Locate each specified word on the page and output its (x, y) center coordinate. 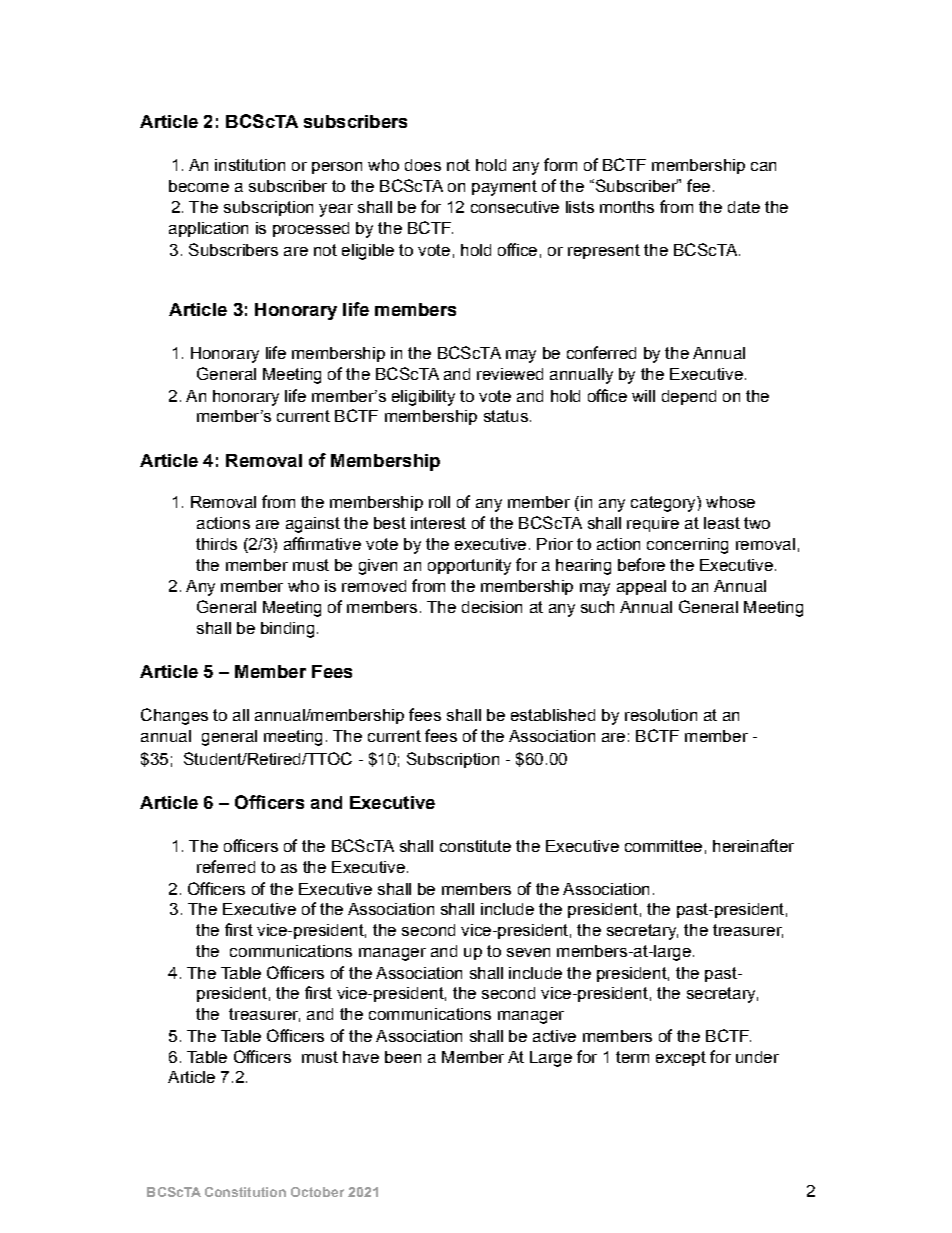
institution (250, 165)
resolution (661, 715)
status (506, 416)
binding (287, 630)
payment (504, 188)
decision (492, 607)
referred (226, 866)
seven (528, 952)
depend (689, 397)
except (681, 1058)
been (403, 1057)
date (744, 207)
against (313, 525)
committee (663, 846)
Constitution (245, 1192)
